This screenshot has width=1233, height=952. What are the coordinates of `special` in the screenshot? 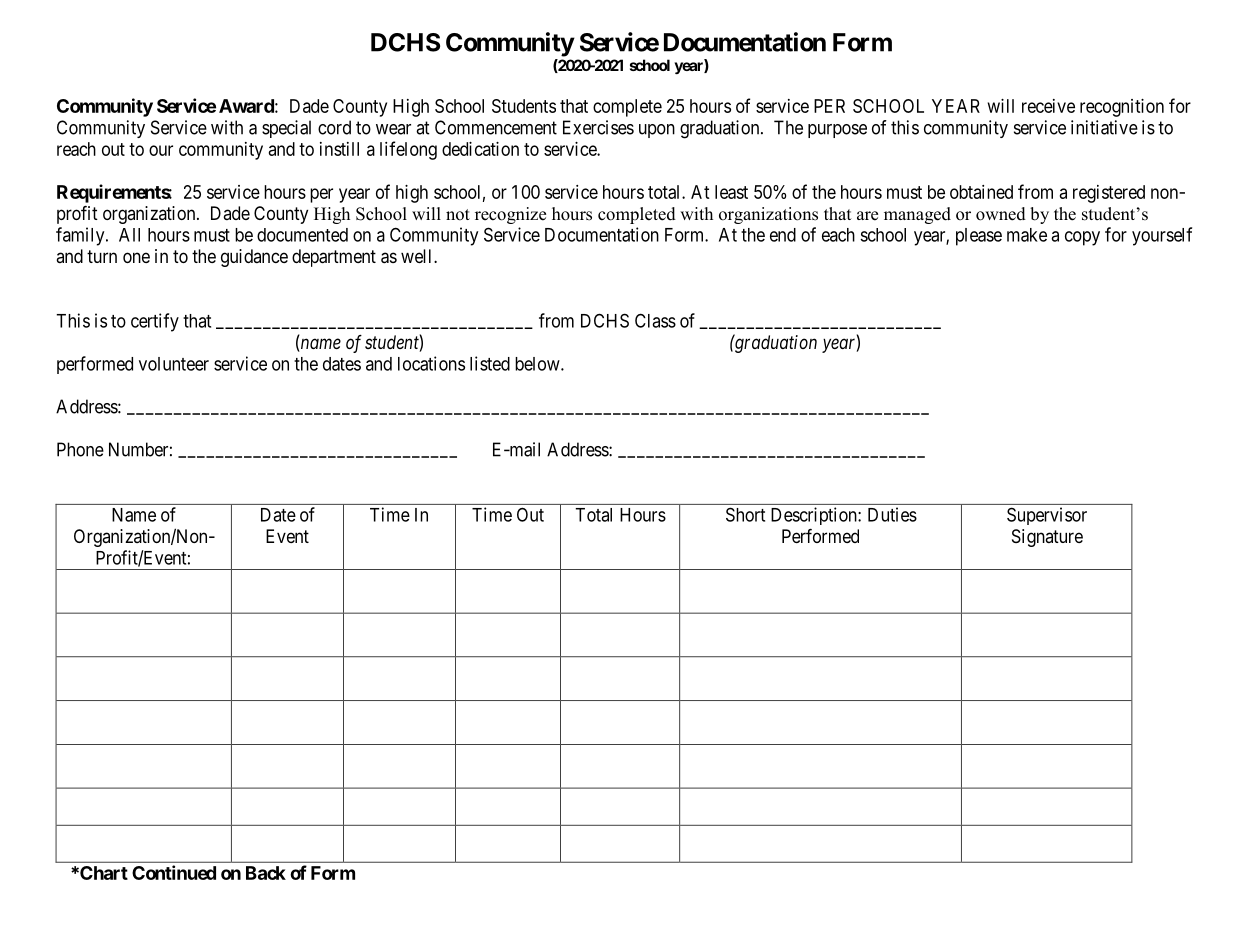 It's located at (286, 129).
